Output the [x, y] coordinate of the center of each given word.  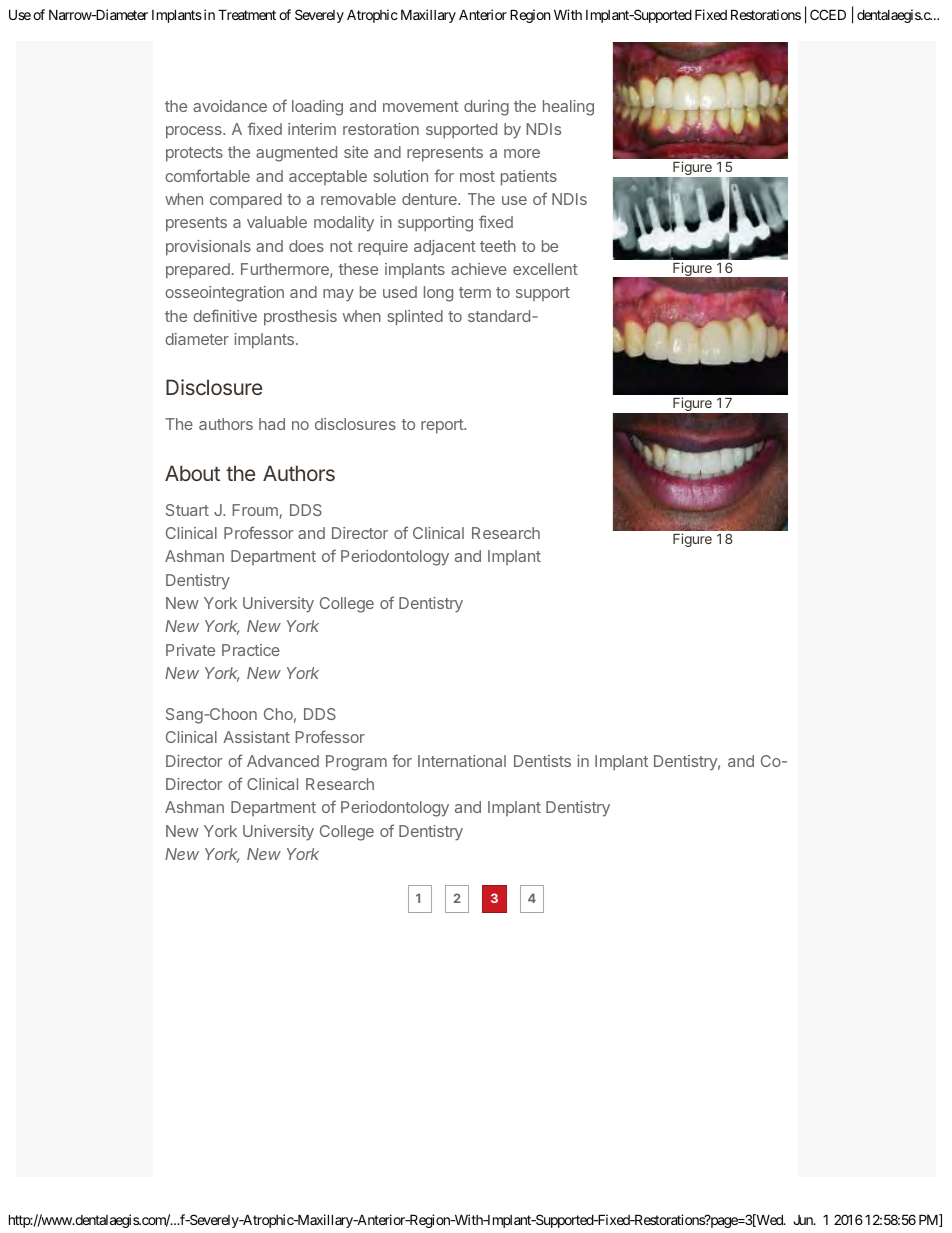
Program [356, 763]
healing [568, 108]
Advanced [283, 761]
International [462, 761]
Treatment [247, 14]
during [486, 108]
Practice [251, 650]
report [443, 426]
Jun [804, 1220]
